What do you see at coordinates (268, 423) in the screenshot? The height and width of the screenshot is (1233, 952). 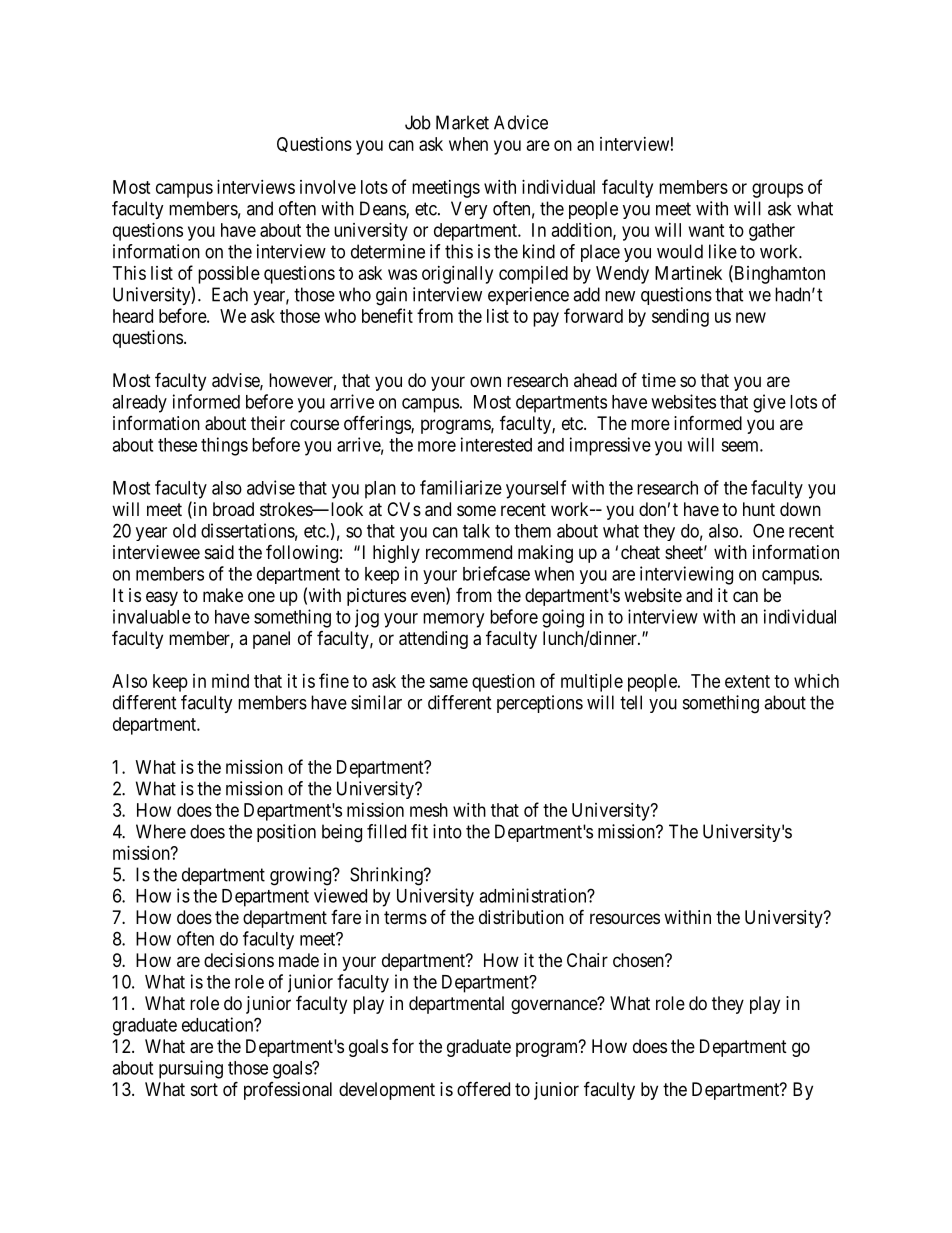 I see `their` at bounding box center [268, 423].
